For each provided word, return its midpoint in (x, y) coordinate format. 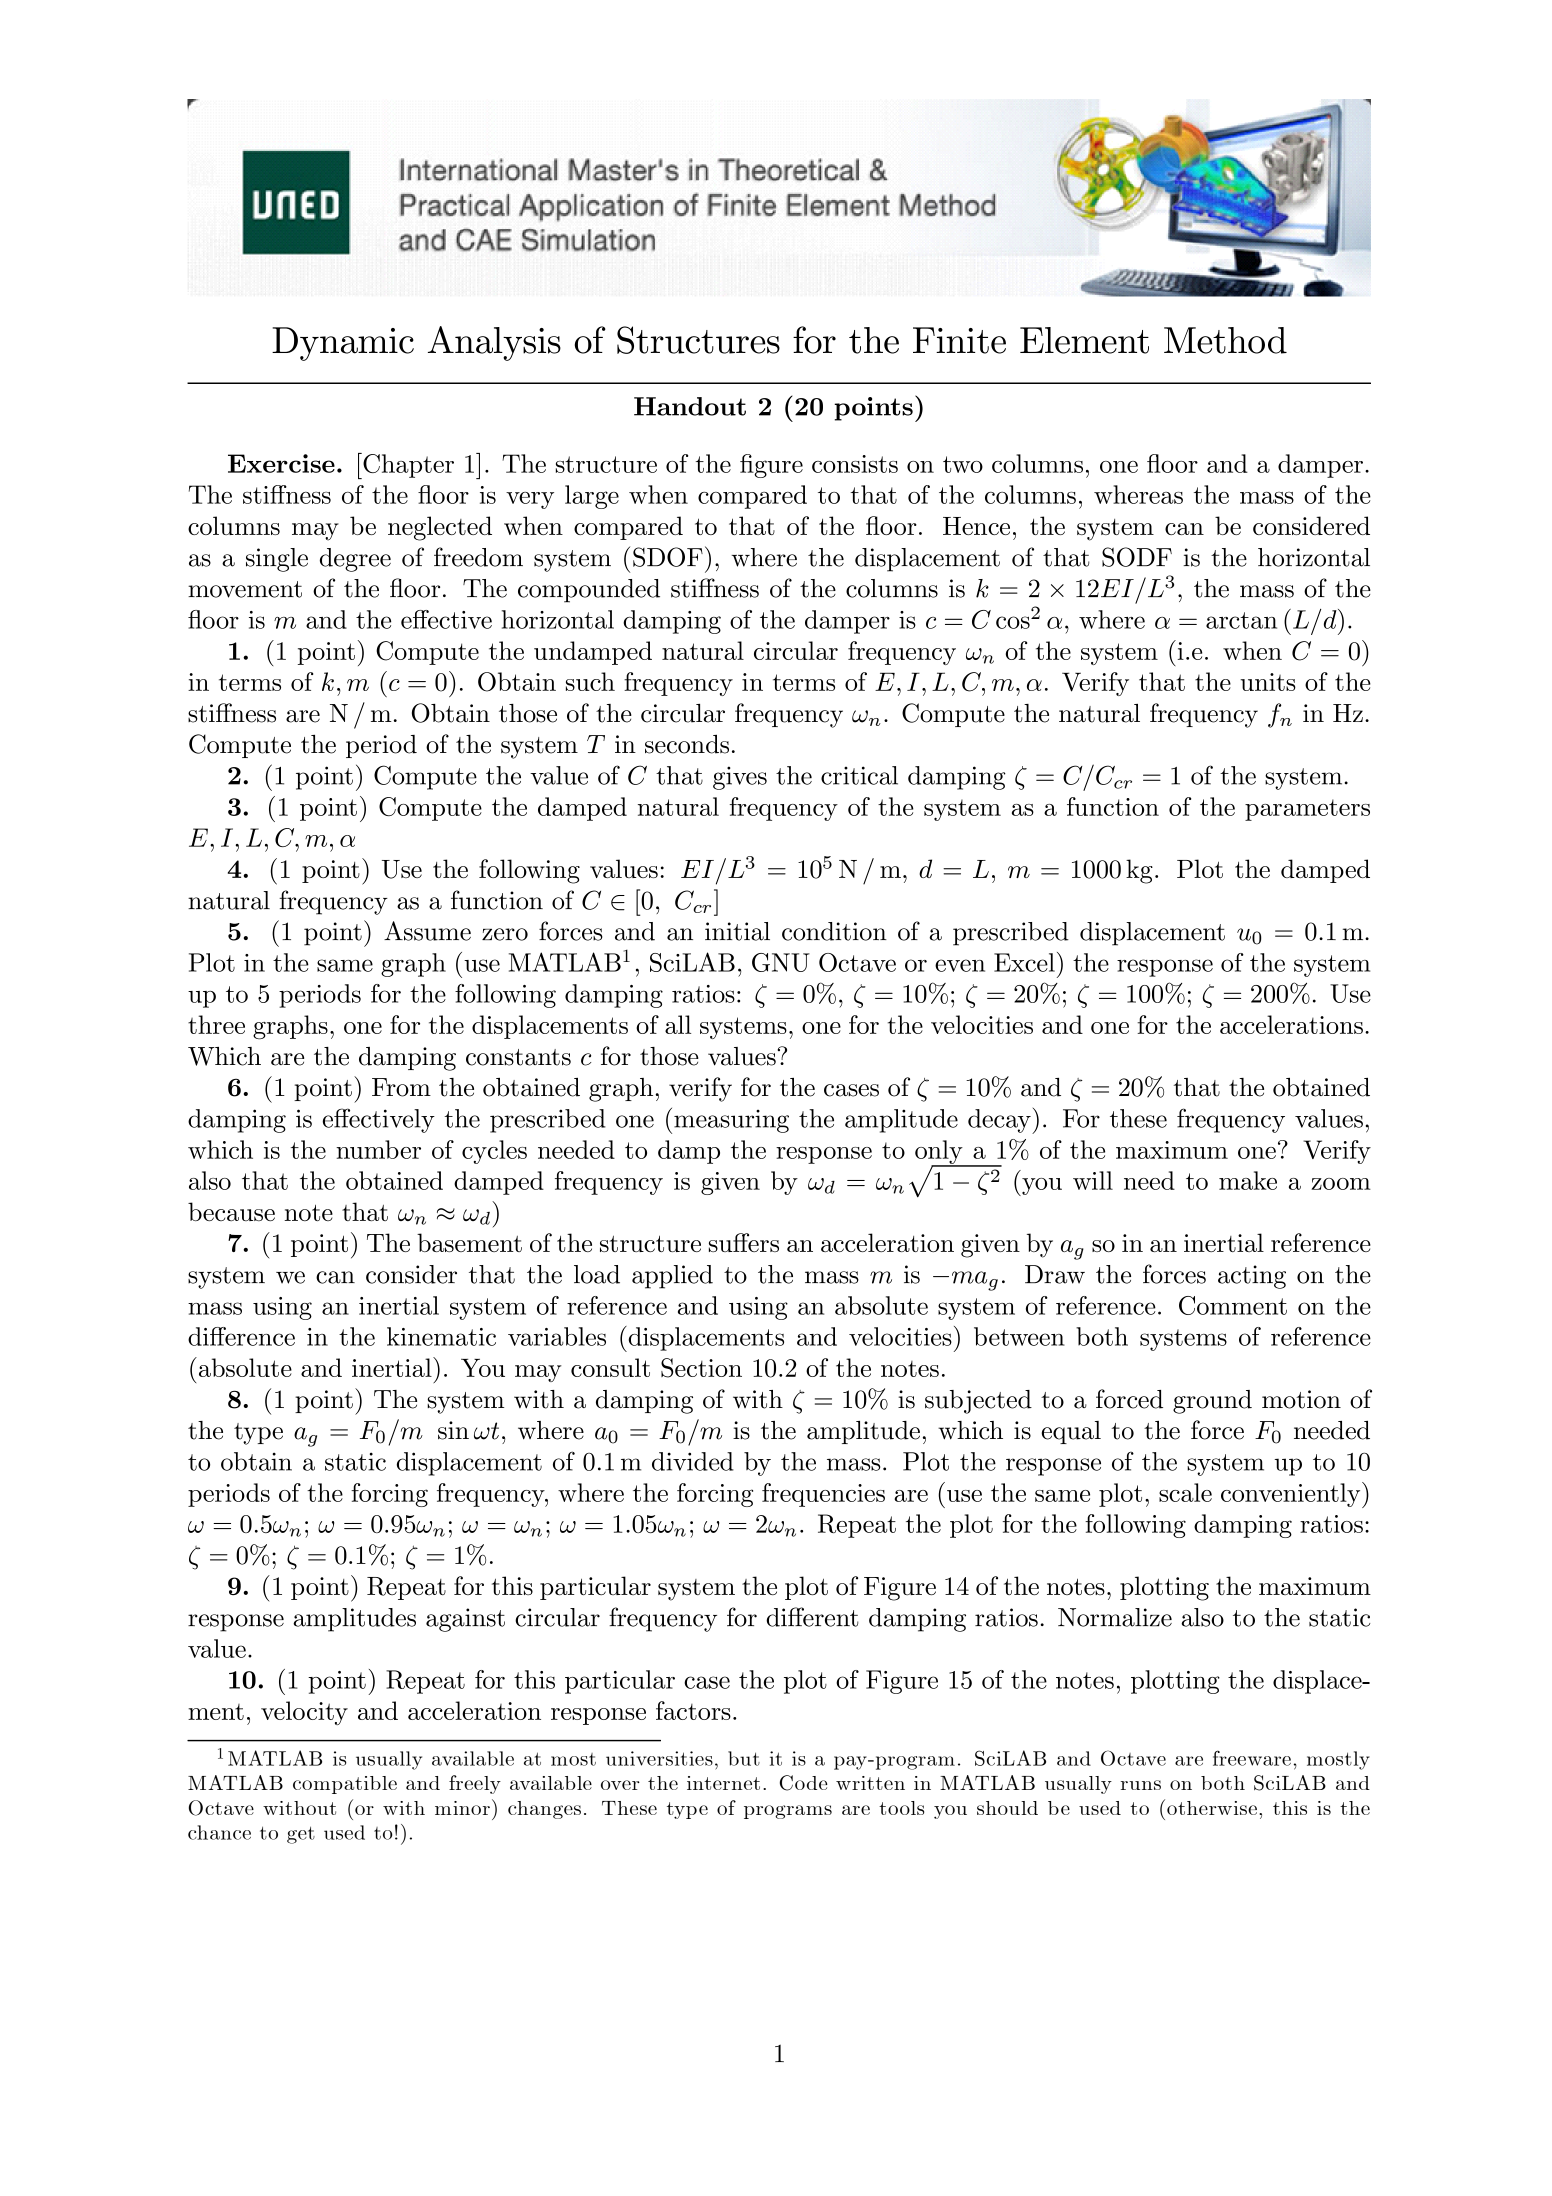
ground (1212, 1402)
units (1268, 682)
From (401, 1087)
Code (804, 1783)
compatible (345, 1785)
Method (1225, 340)
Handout (690, 406)
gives (740, 778)
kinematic (441, 1336)
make (1248, 1180)
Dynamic (343, 344)
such (590, 681)
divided (693, 1461)
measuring (731, 1121)
